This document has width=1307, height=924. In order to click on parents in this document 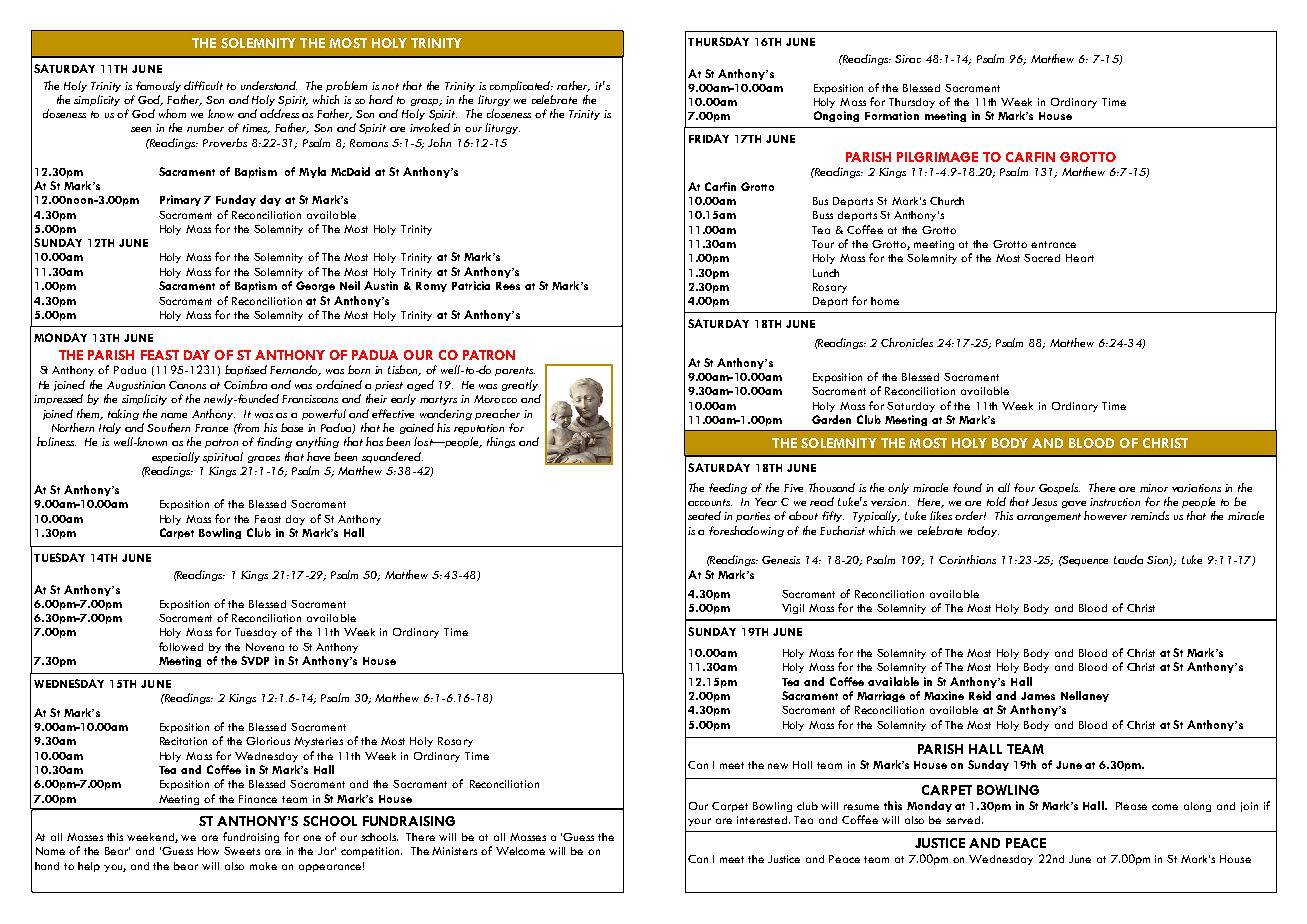, I will do `click(515, 371)`.
